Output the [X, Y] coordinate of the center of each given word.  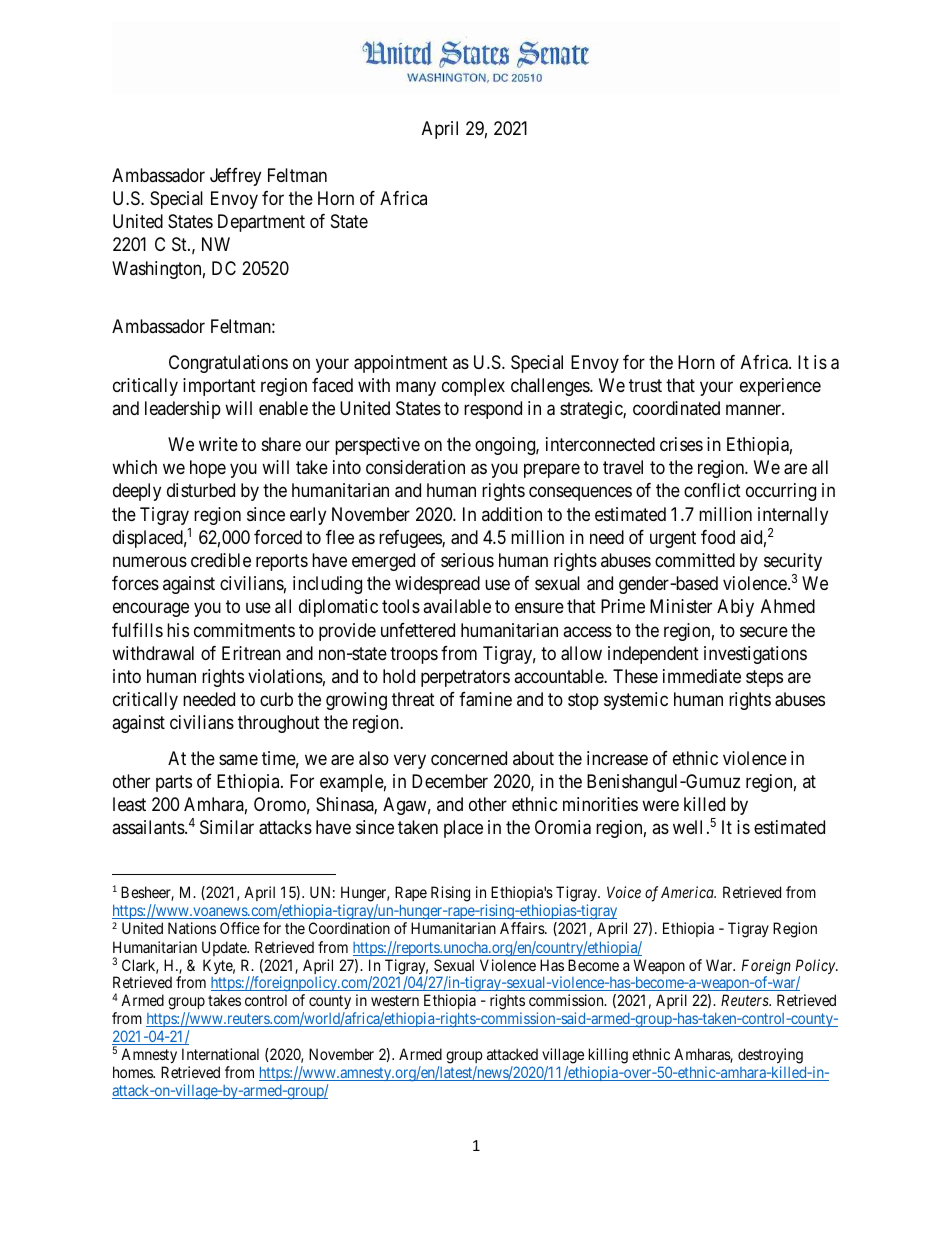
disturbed [201, 490]
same [238, 760]
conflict [712, 490]
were [660, 806]
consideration [415, 467]
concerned [469, 758]
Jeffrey [235, 177]
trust [645, 385]
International [220, 1054]
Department [261, 223]
